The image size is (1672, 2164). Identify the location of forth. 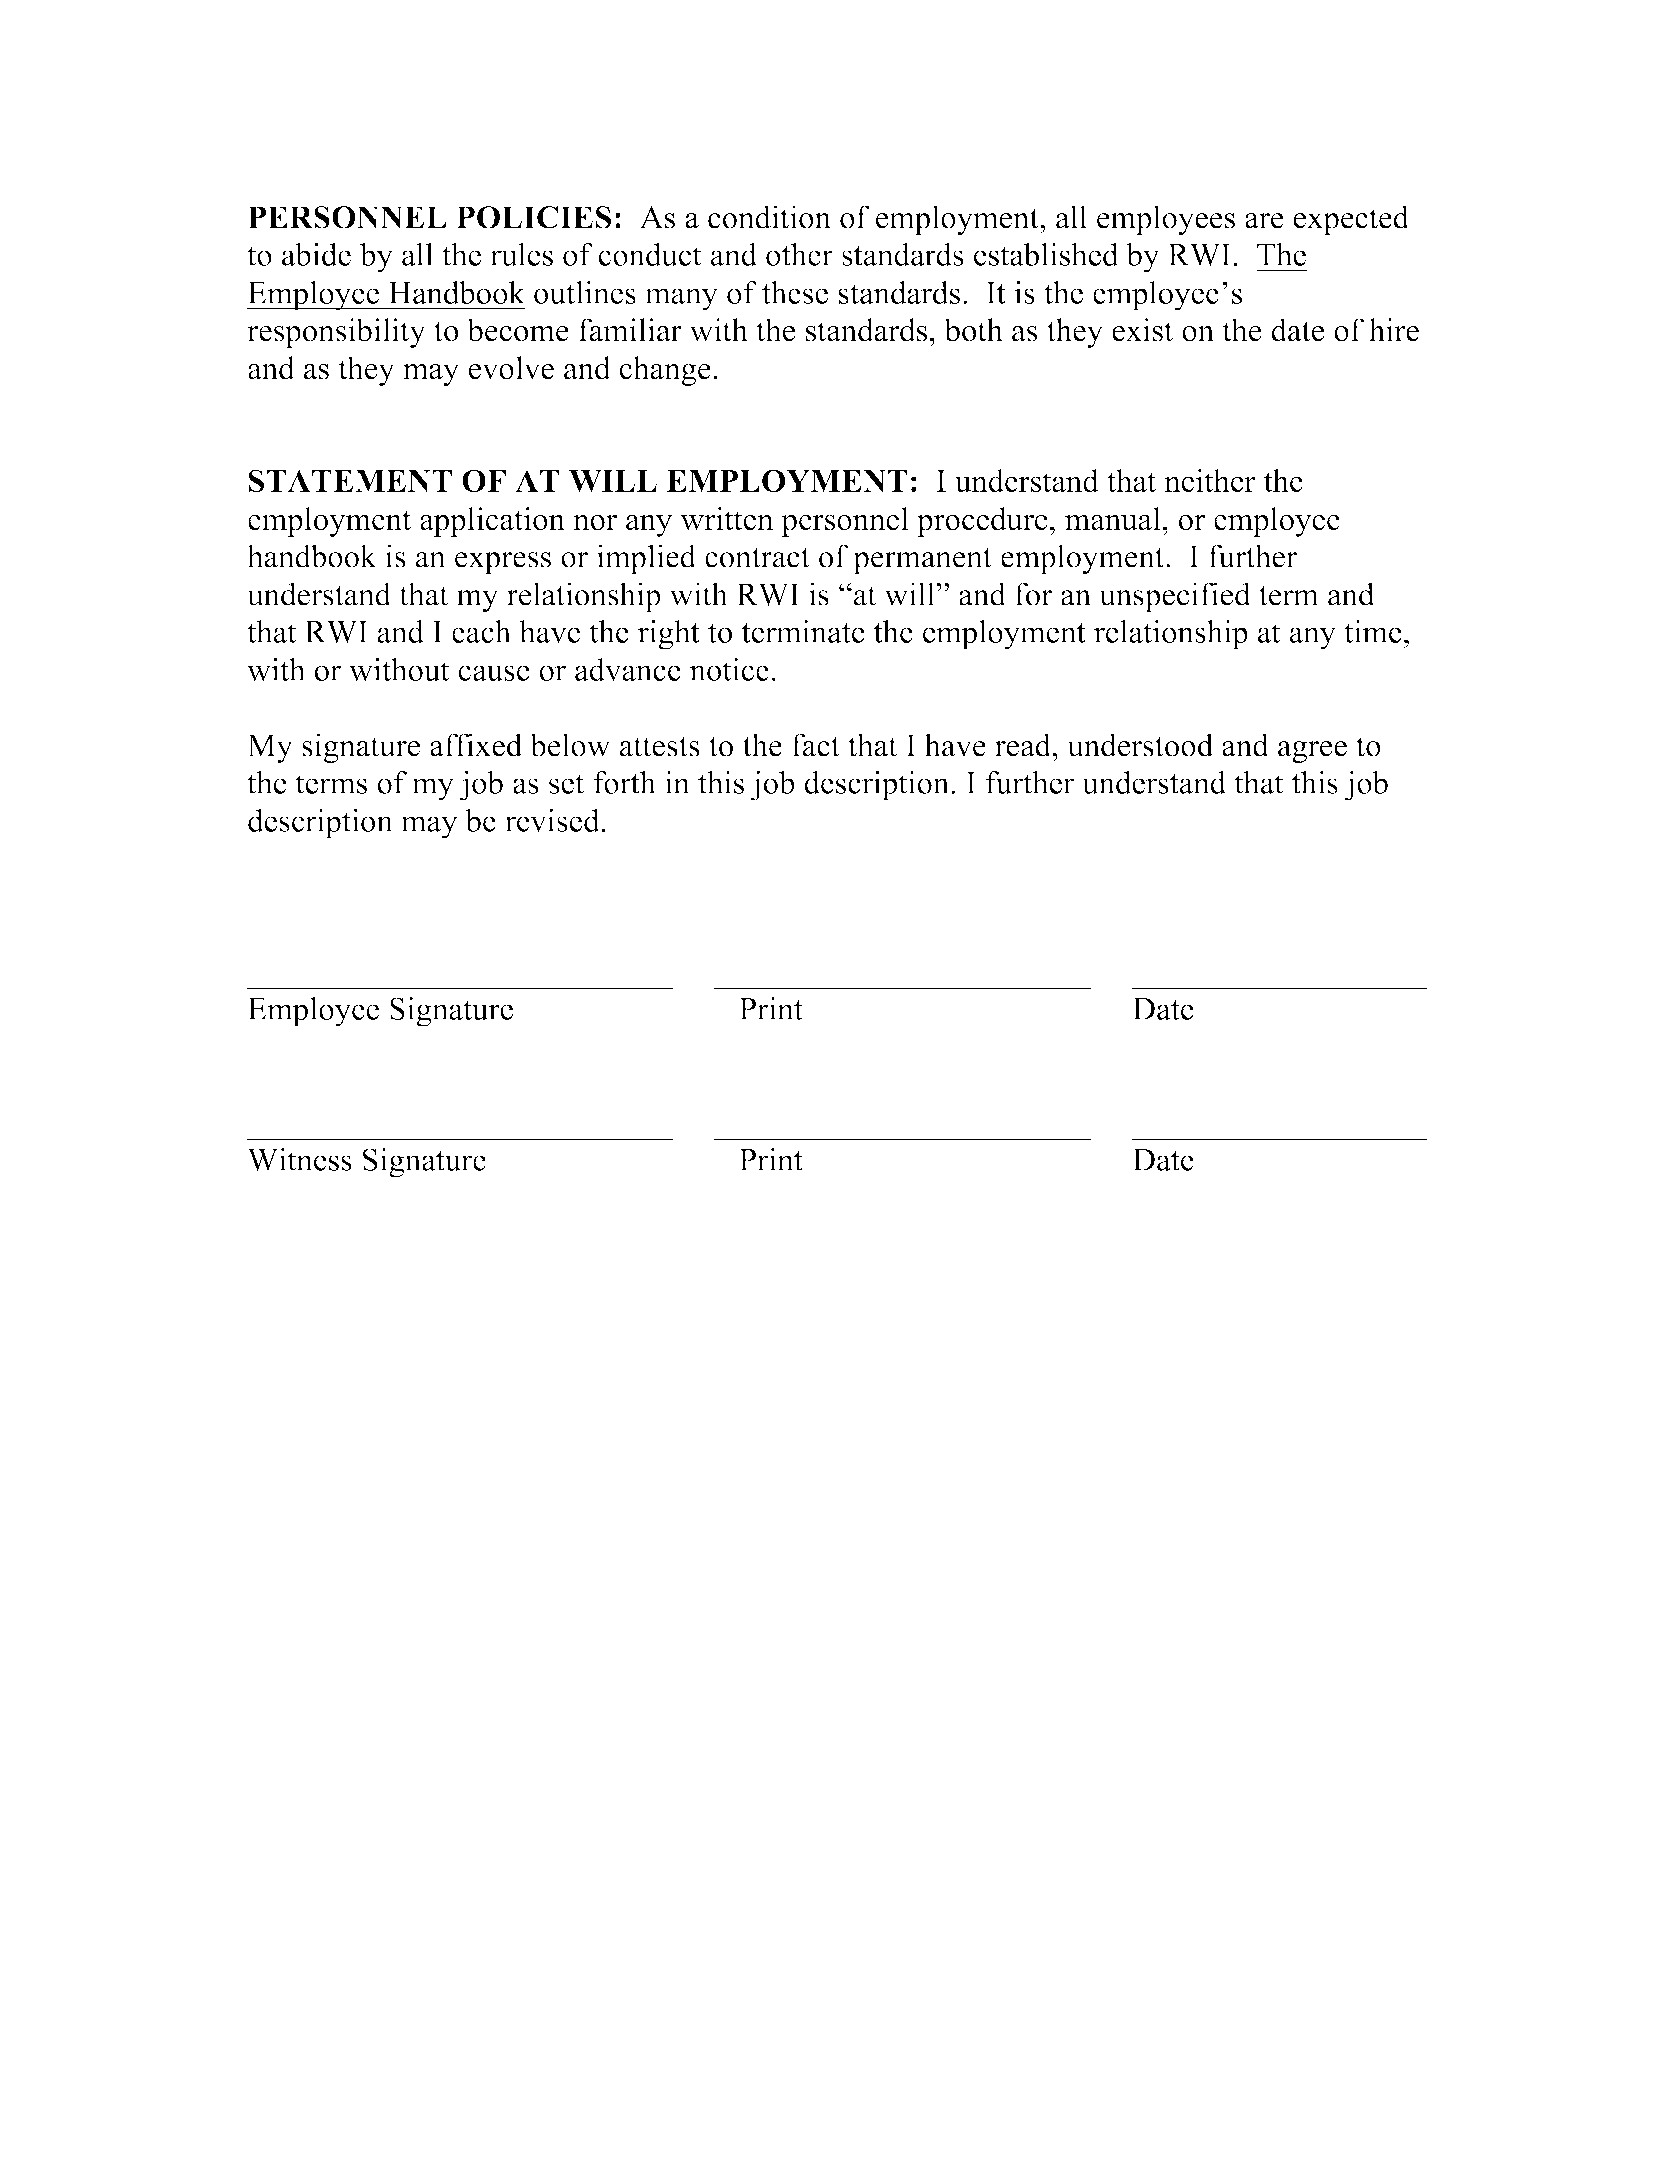
(624, 782).
